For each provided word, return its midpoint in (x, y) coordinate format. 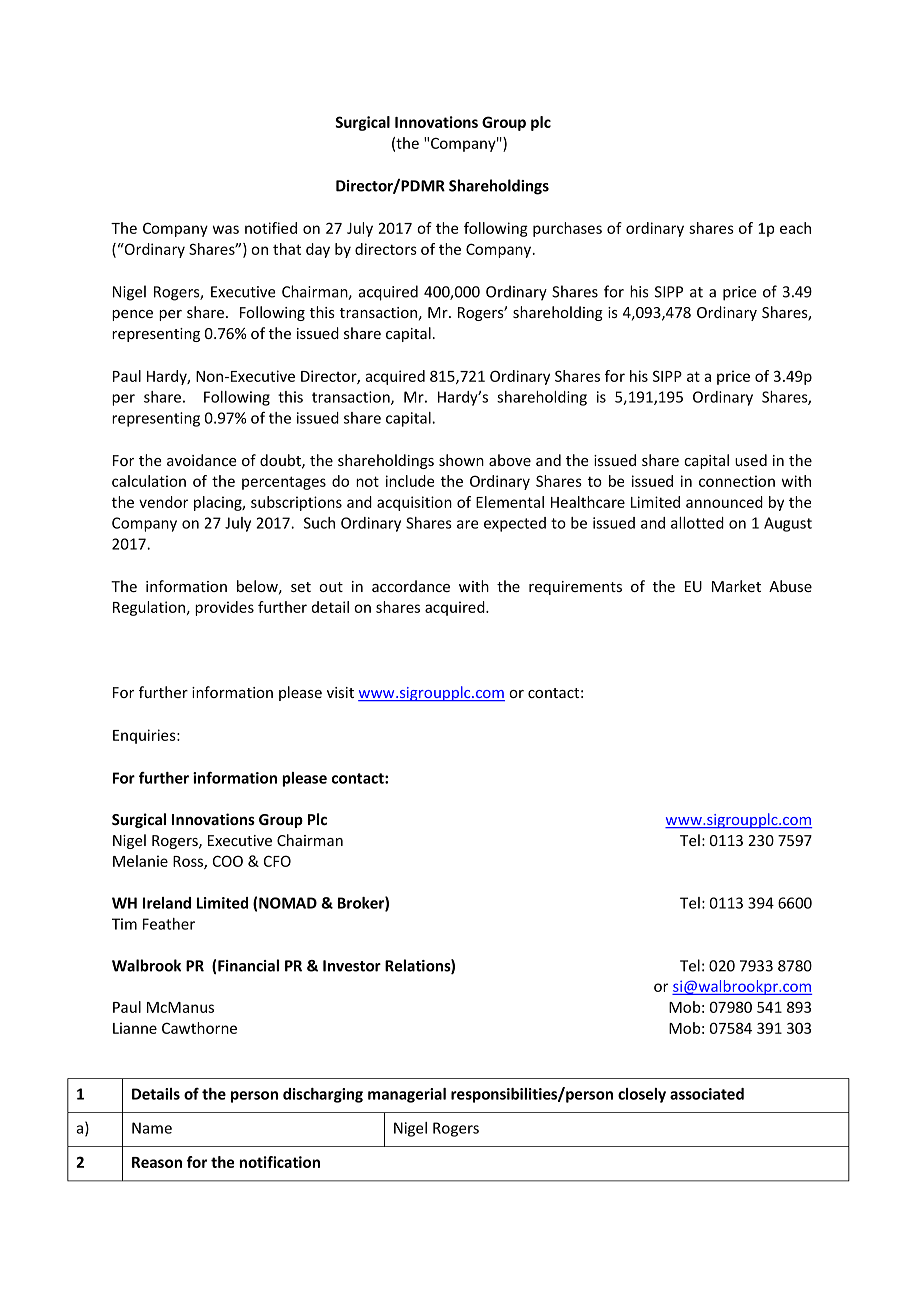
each (795, 228)
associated (707, 1094)
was (226, 229)
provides (224, 608)
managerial (407, 1095)
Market (736, 586)
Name (152, 1128)
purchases (567, 229)
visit (340, 692)
